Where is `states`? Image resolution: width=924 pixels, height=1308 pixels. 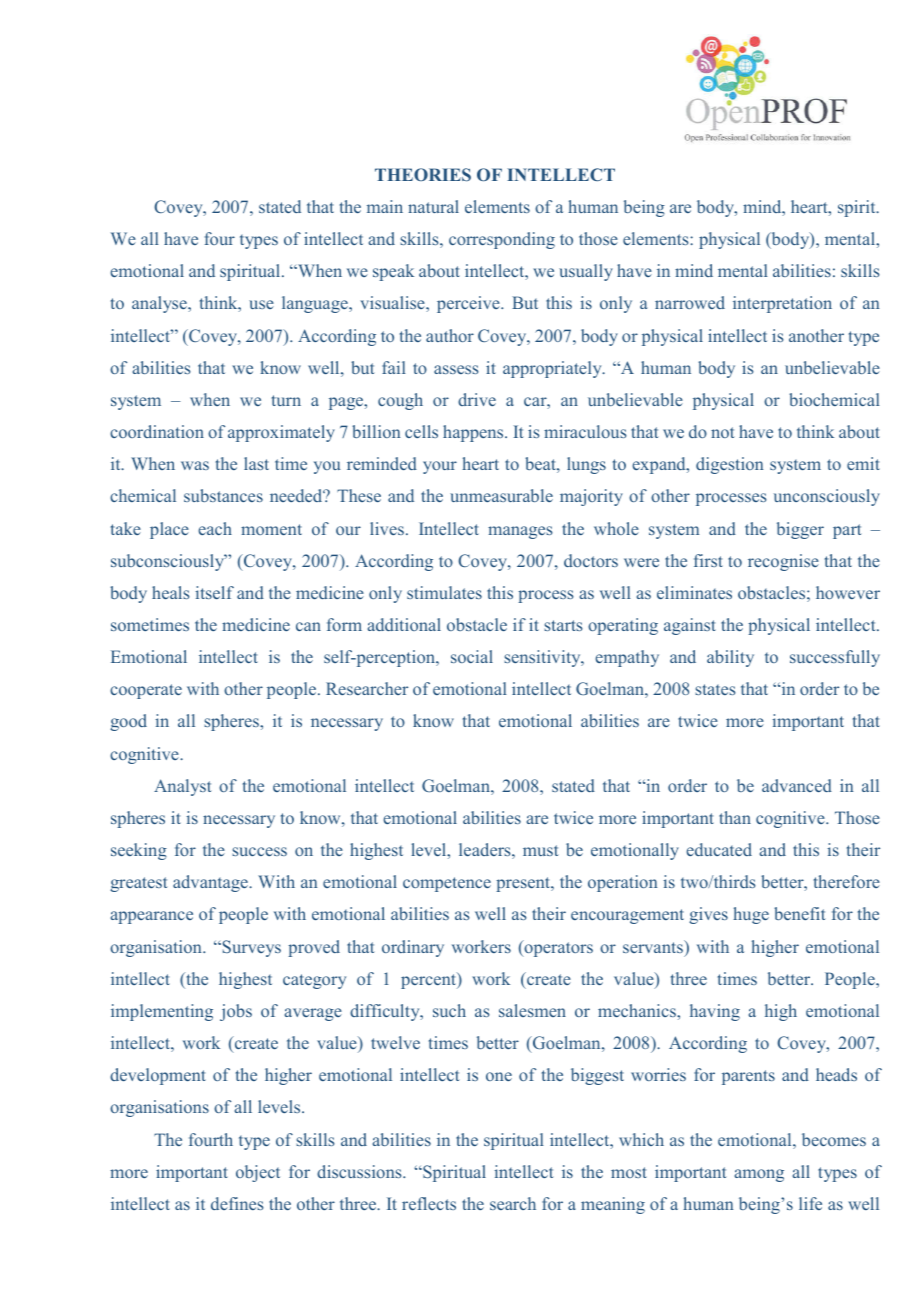
states is located at coordinates (715, 689).
